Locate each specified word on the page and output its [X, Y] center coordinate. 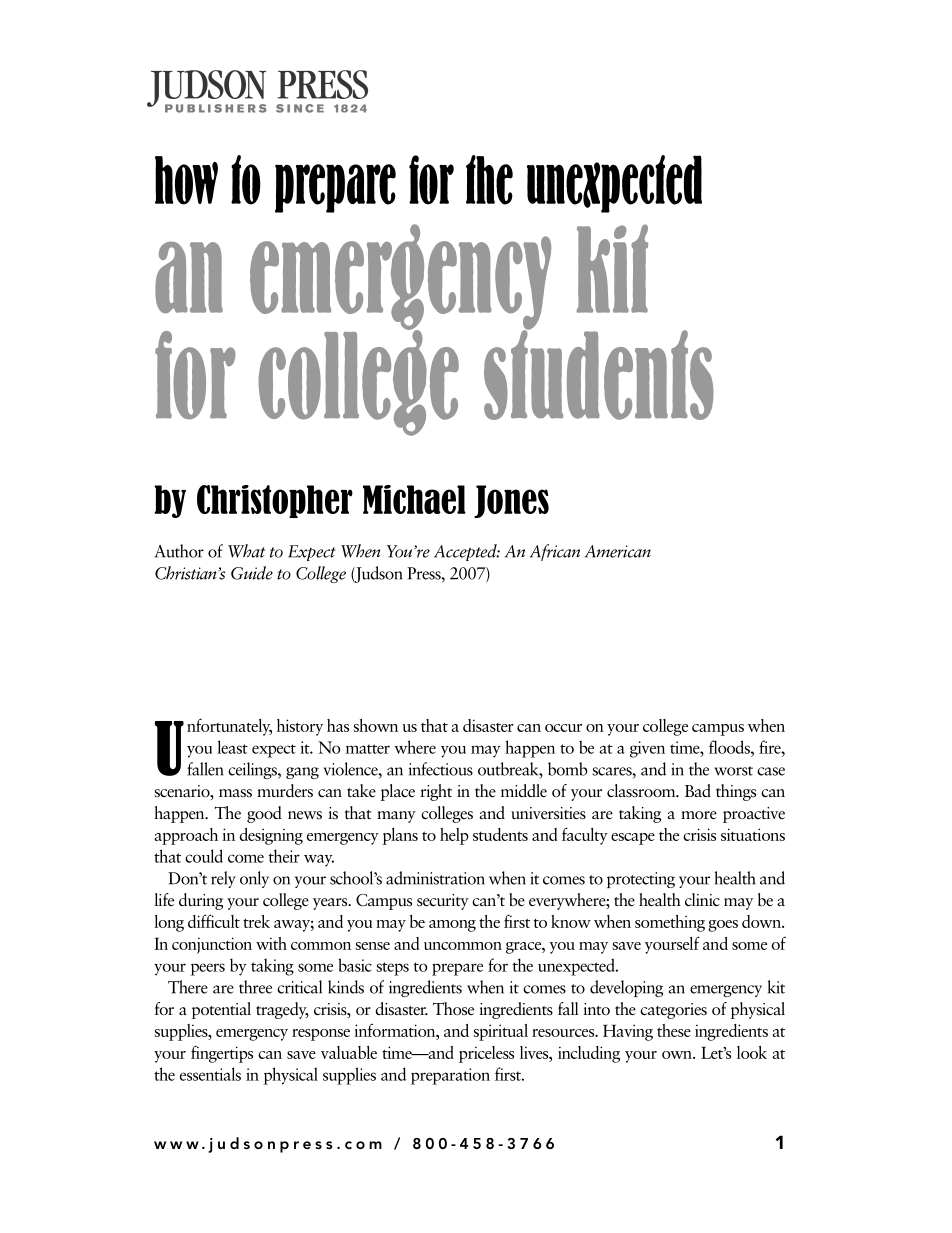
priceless [486, 1054]
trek [256, 921]
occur [563, 728]
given [647, 749]
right [436, 792]
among [452, 926]
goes [723, 926]
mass [235, 793]
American [618, 551]
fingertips [222, 1054]
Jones [511, 501]
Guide [252, 573]
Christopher [275, 501]
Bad [698, 790]
